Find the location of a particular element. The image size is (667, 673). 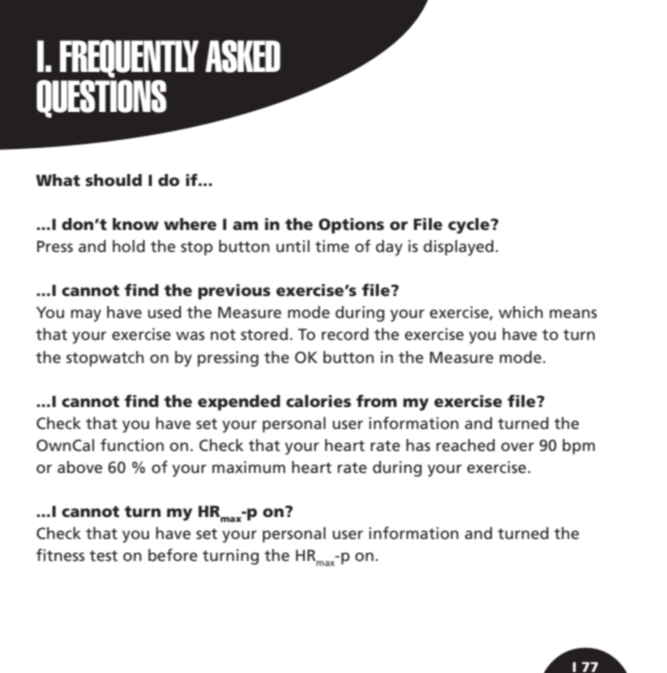

record is located at coordinates (345, 334).
